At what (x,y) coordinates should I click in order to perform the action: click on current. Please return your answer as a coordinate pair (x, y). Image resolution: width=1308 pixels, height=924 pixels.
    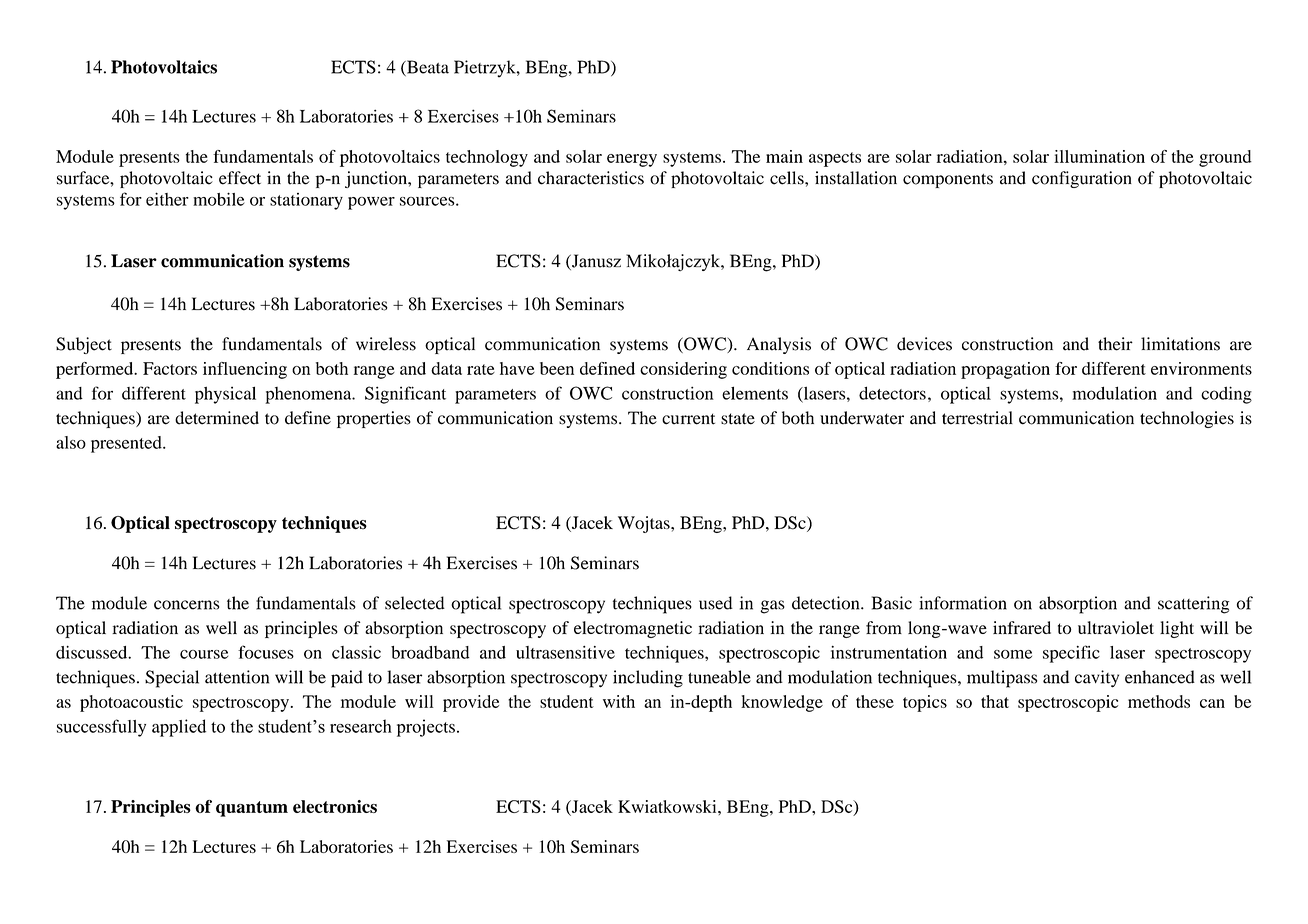
    Looking at the image, I should click on (688, 419).
